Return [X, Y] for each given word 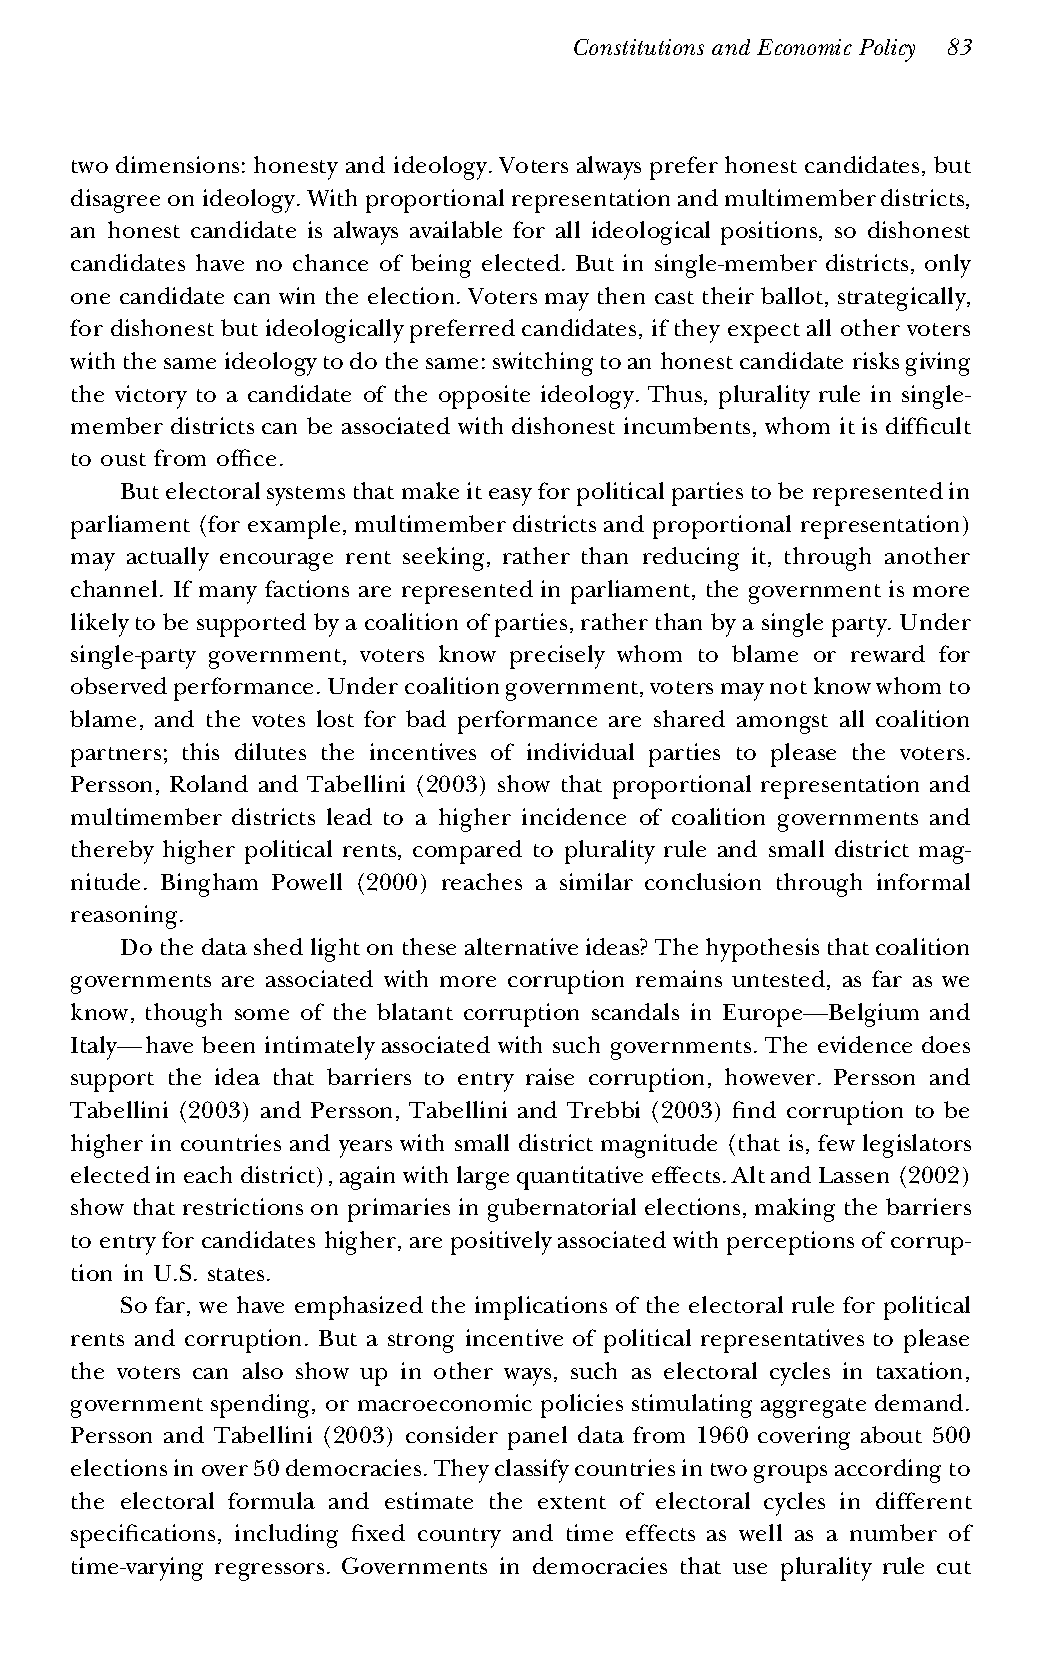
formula [271, 1500]
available [456, 229]
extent [572, 1502]
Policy [887, 50]
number [893, 1532]
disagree [115, 201]
